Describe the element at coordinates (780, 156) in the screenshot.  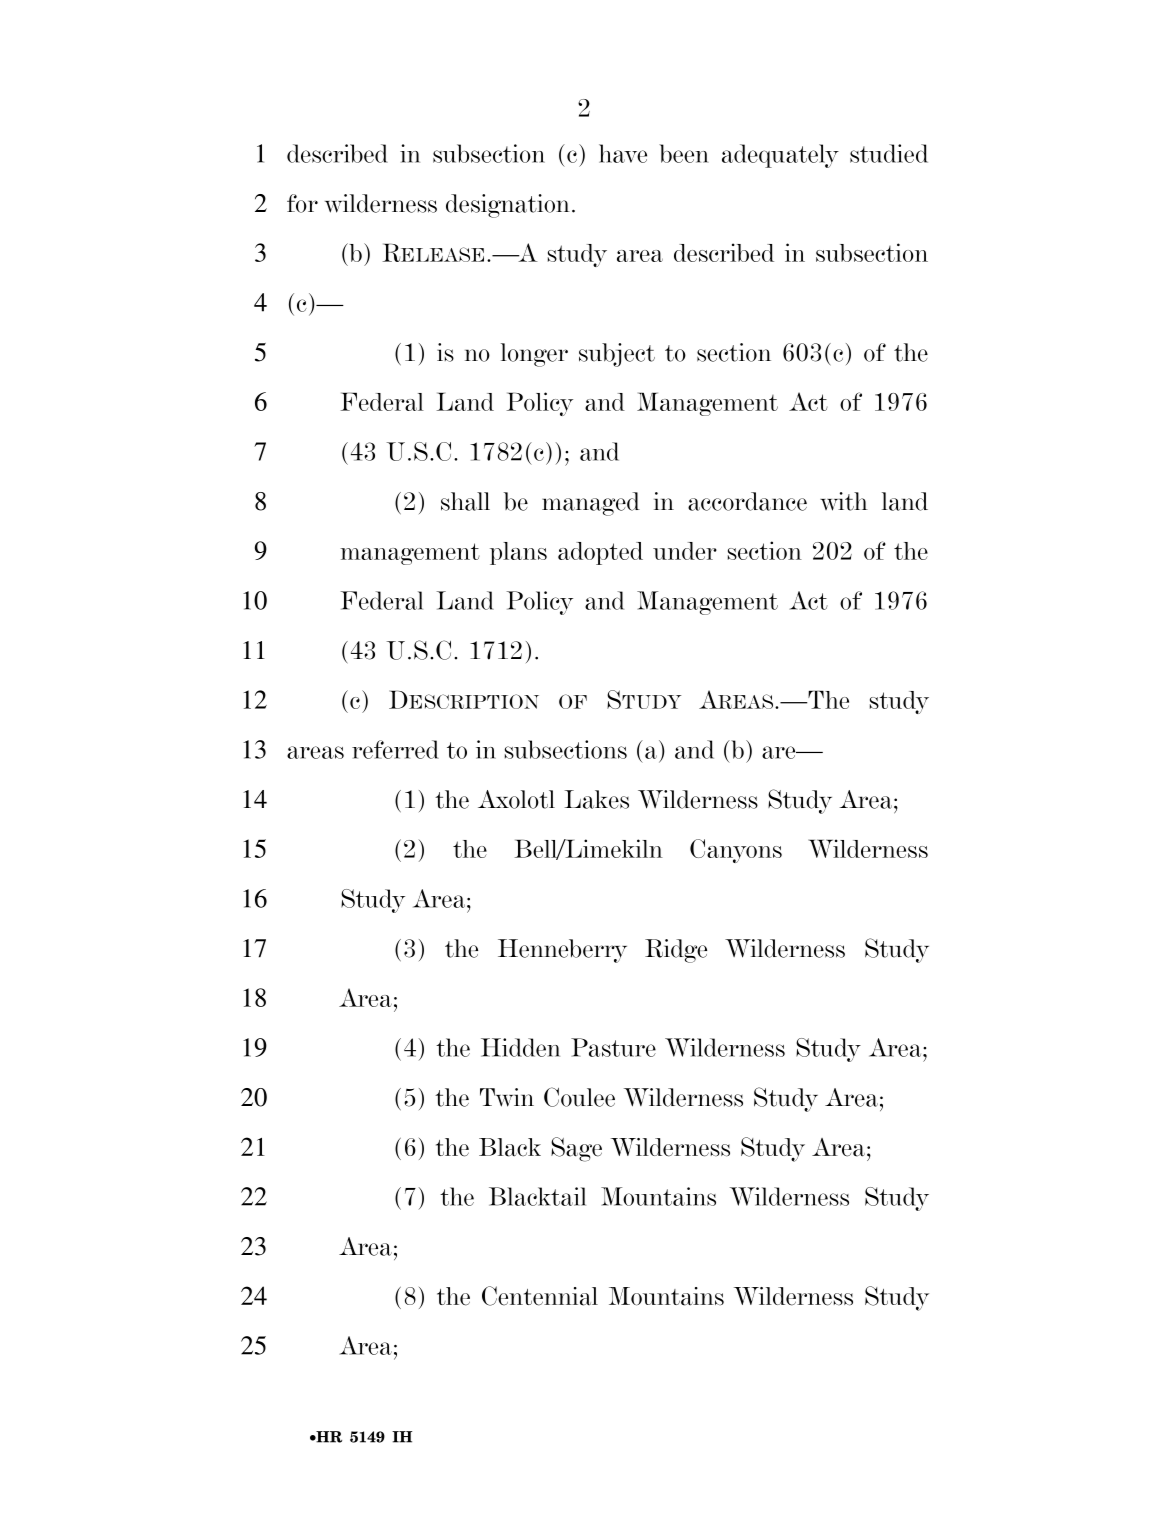
I see `adequately` at that location.
